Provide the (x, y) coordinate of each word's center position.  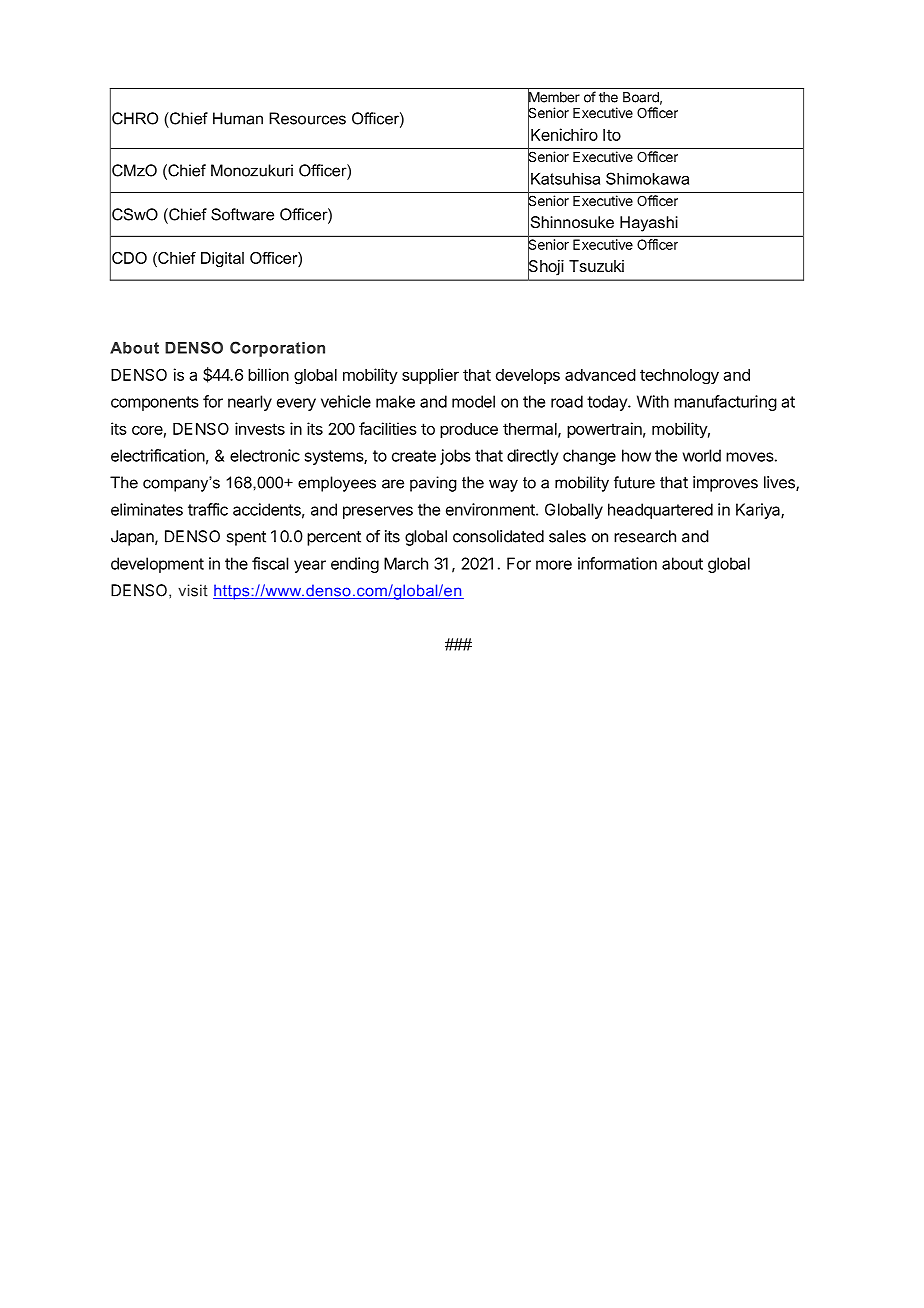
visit (193, 590)
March (406, 563)
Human (238, 118)
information (617, 563)
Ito (612, 135)
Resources (307, 118)
